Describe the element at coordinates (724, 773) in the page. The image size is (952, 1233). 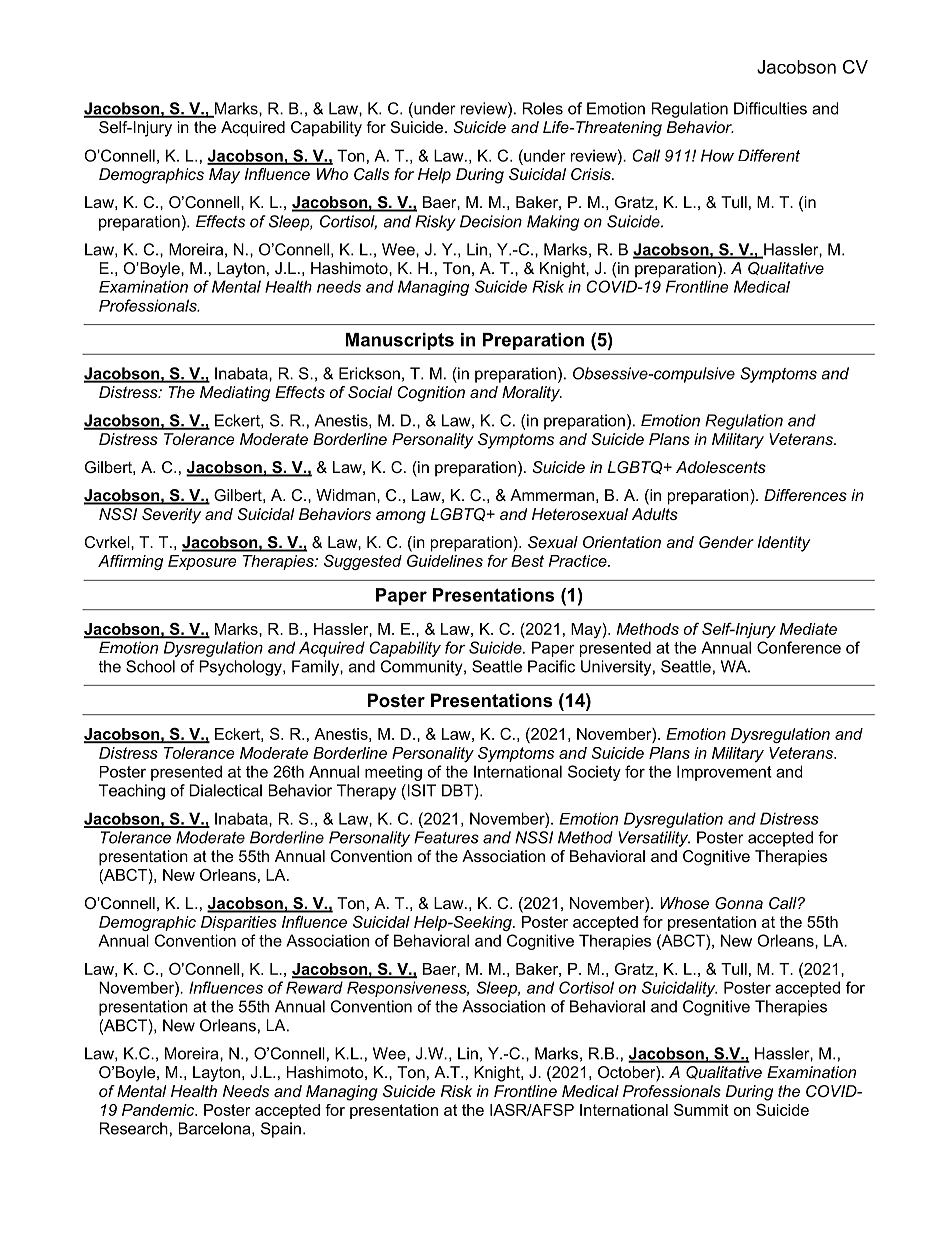
I see `Improvement` at that location.
